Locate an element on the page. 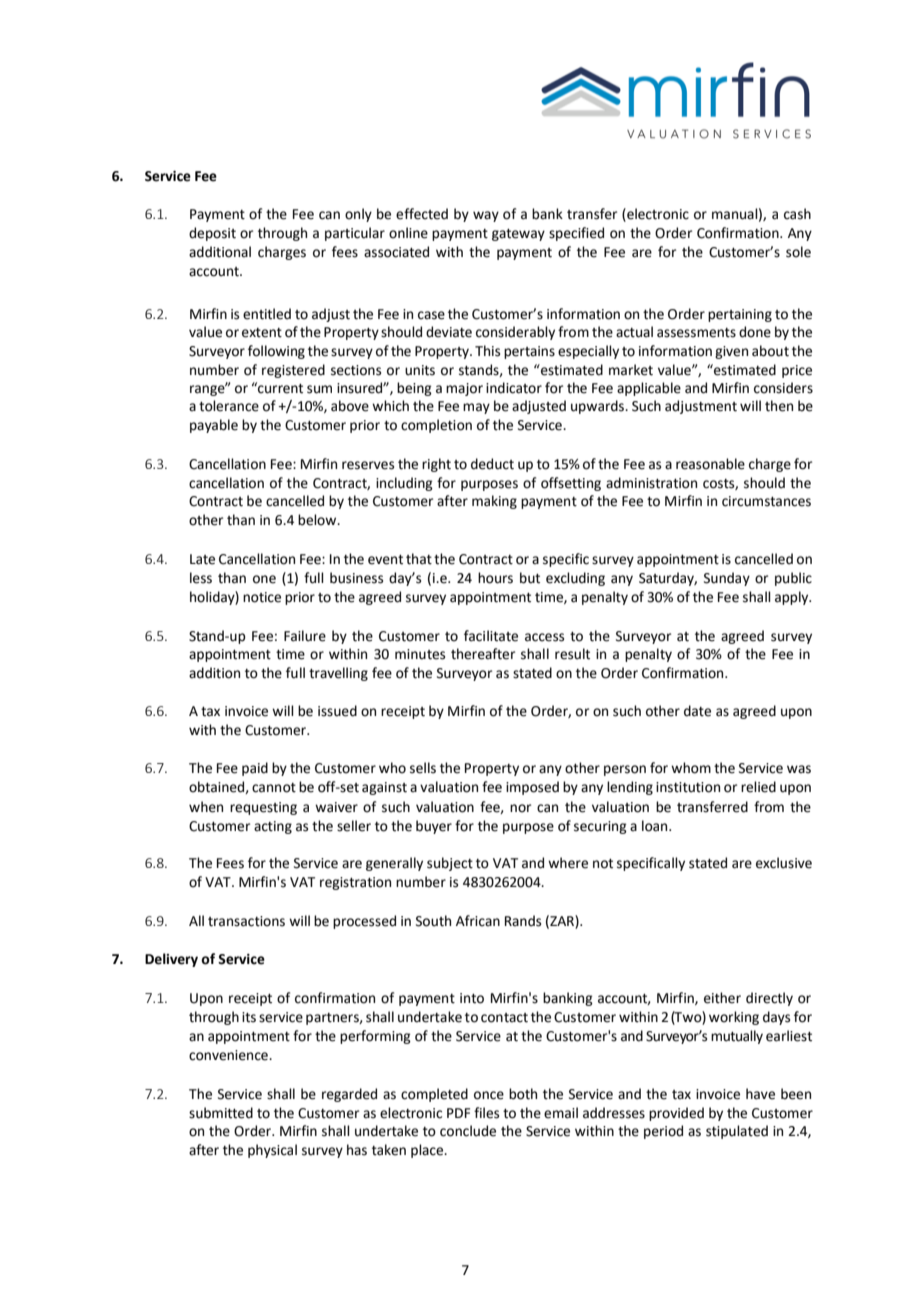 This page has width=924, height=1308. gateway is located at coordinates (518, 235).
